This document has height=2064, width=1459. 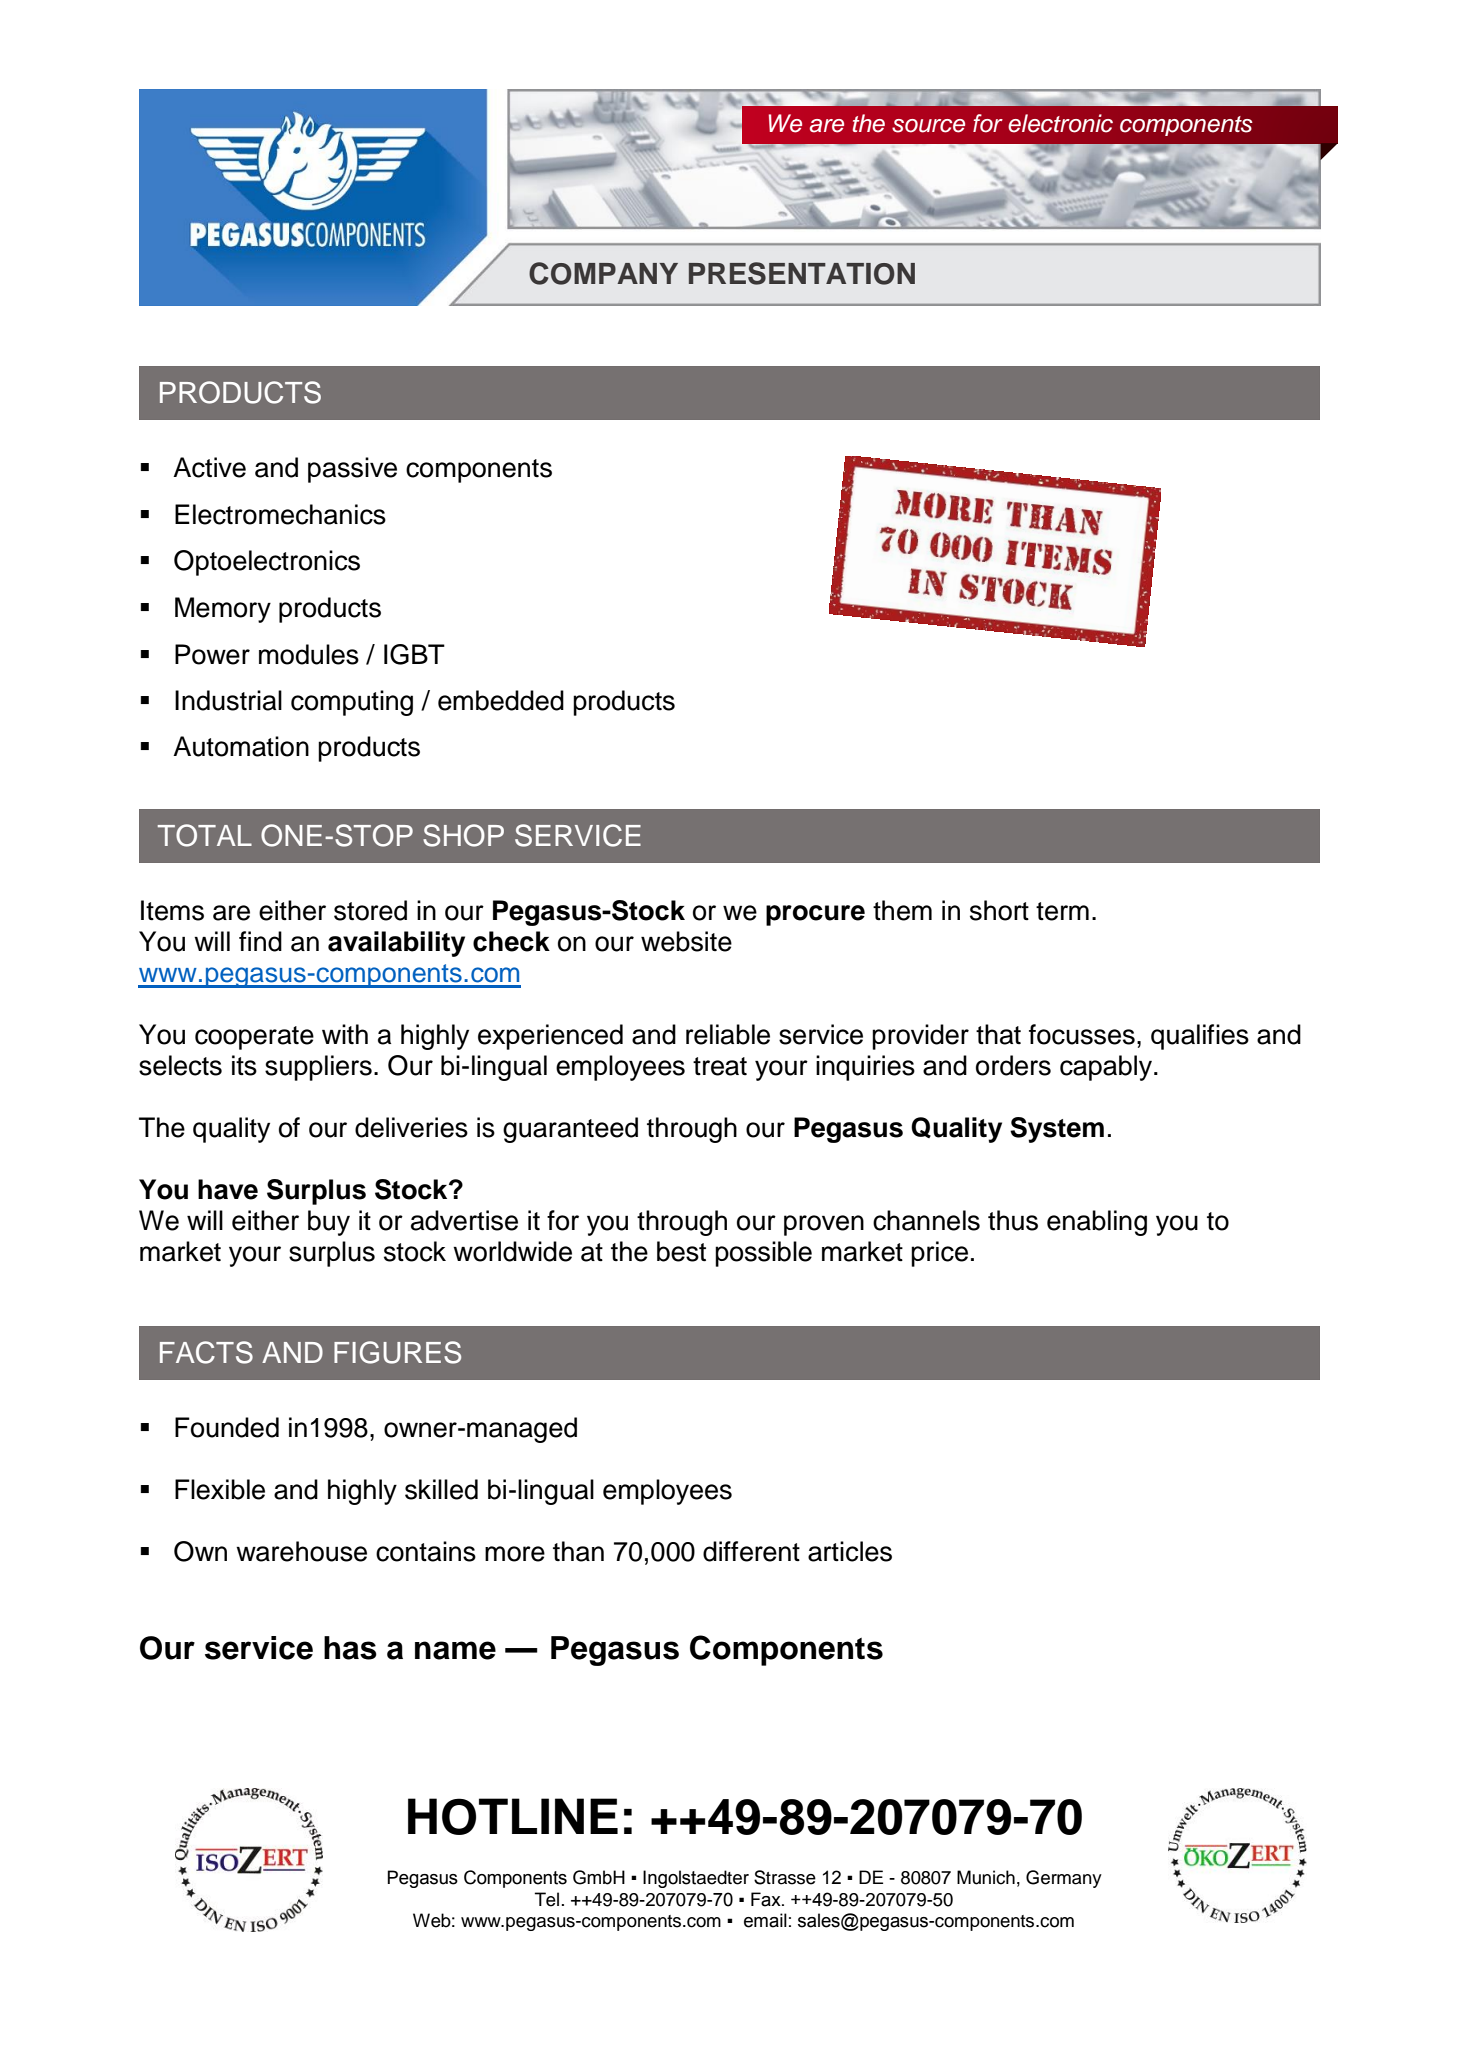 What do you see at coordinates (1097, 1223) in the document?
I see `enabling` at bounding box center [1097, 1223].
